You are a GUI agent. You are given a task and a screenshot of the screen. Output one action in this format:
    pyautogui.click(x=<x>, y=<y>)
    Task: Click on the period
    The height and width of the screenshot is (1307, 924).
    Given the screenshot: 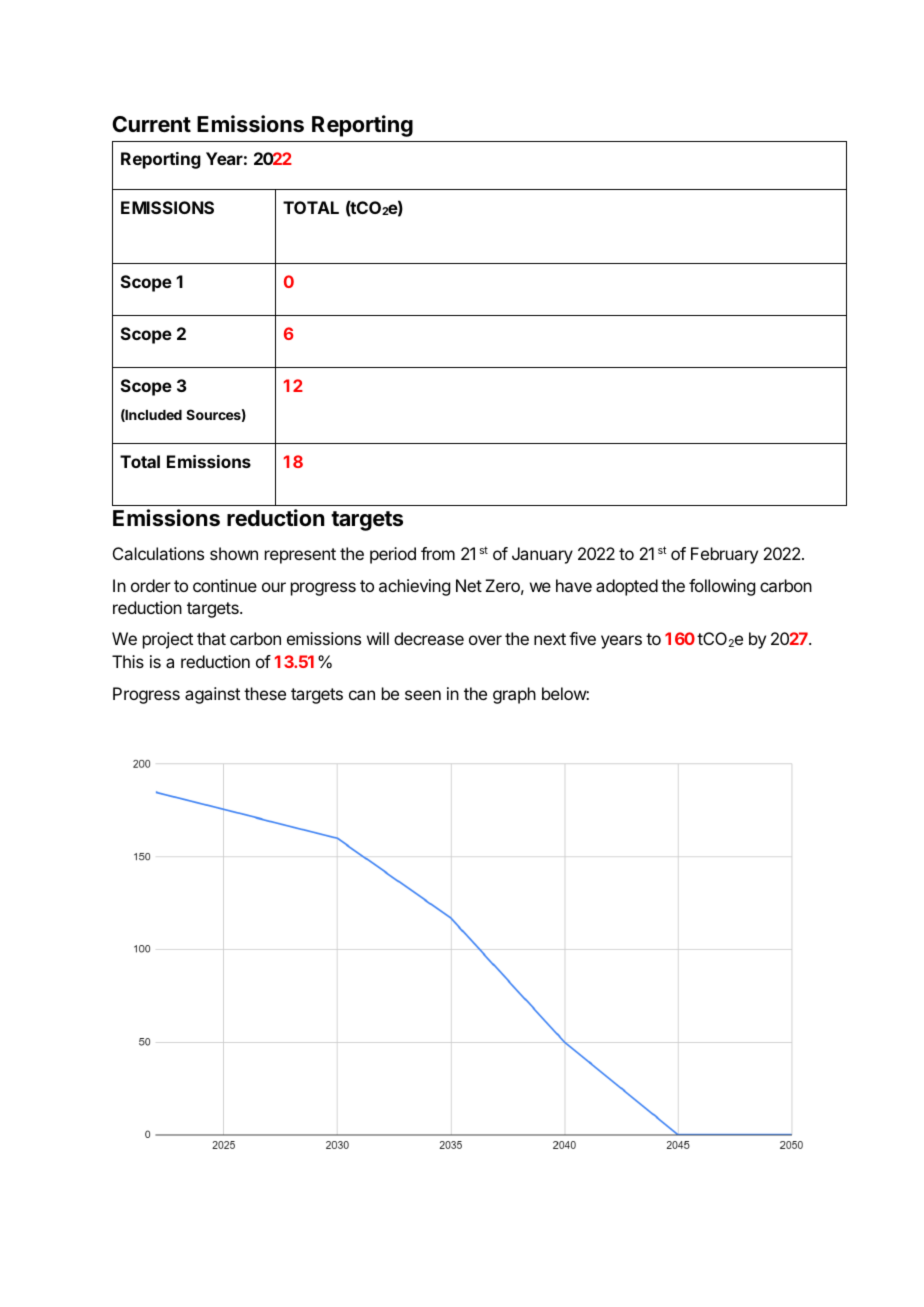 What is the action you would take?
    pyautogui.click(x=393, y=555)
